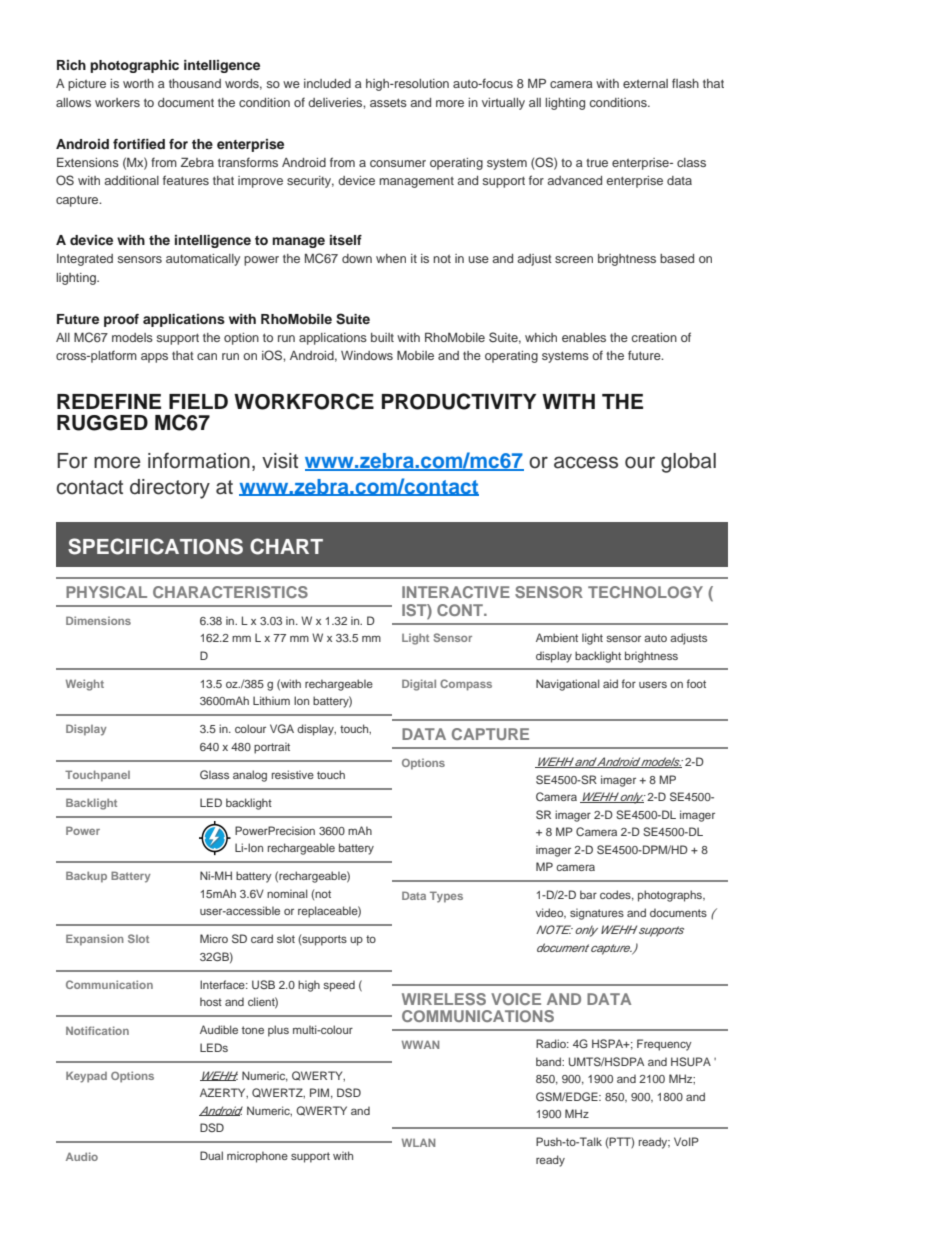 This image has width=952, height=1233. What do you see at coordinates (645, 83) in the image?
I see `external` at bounding box center [645, 83].
